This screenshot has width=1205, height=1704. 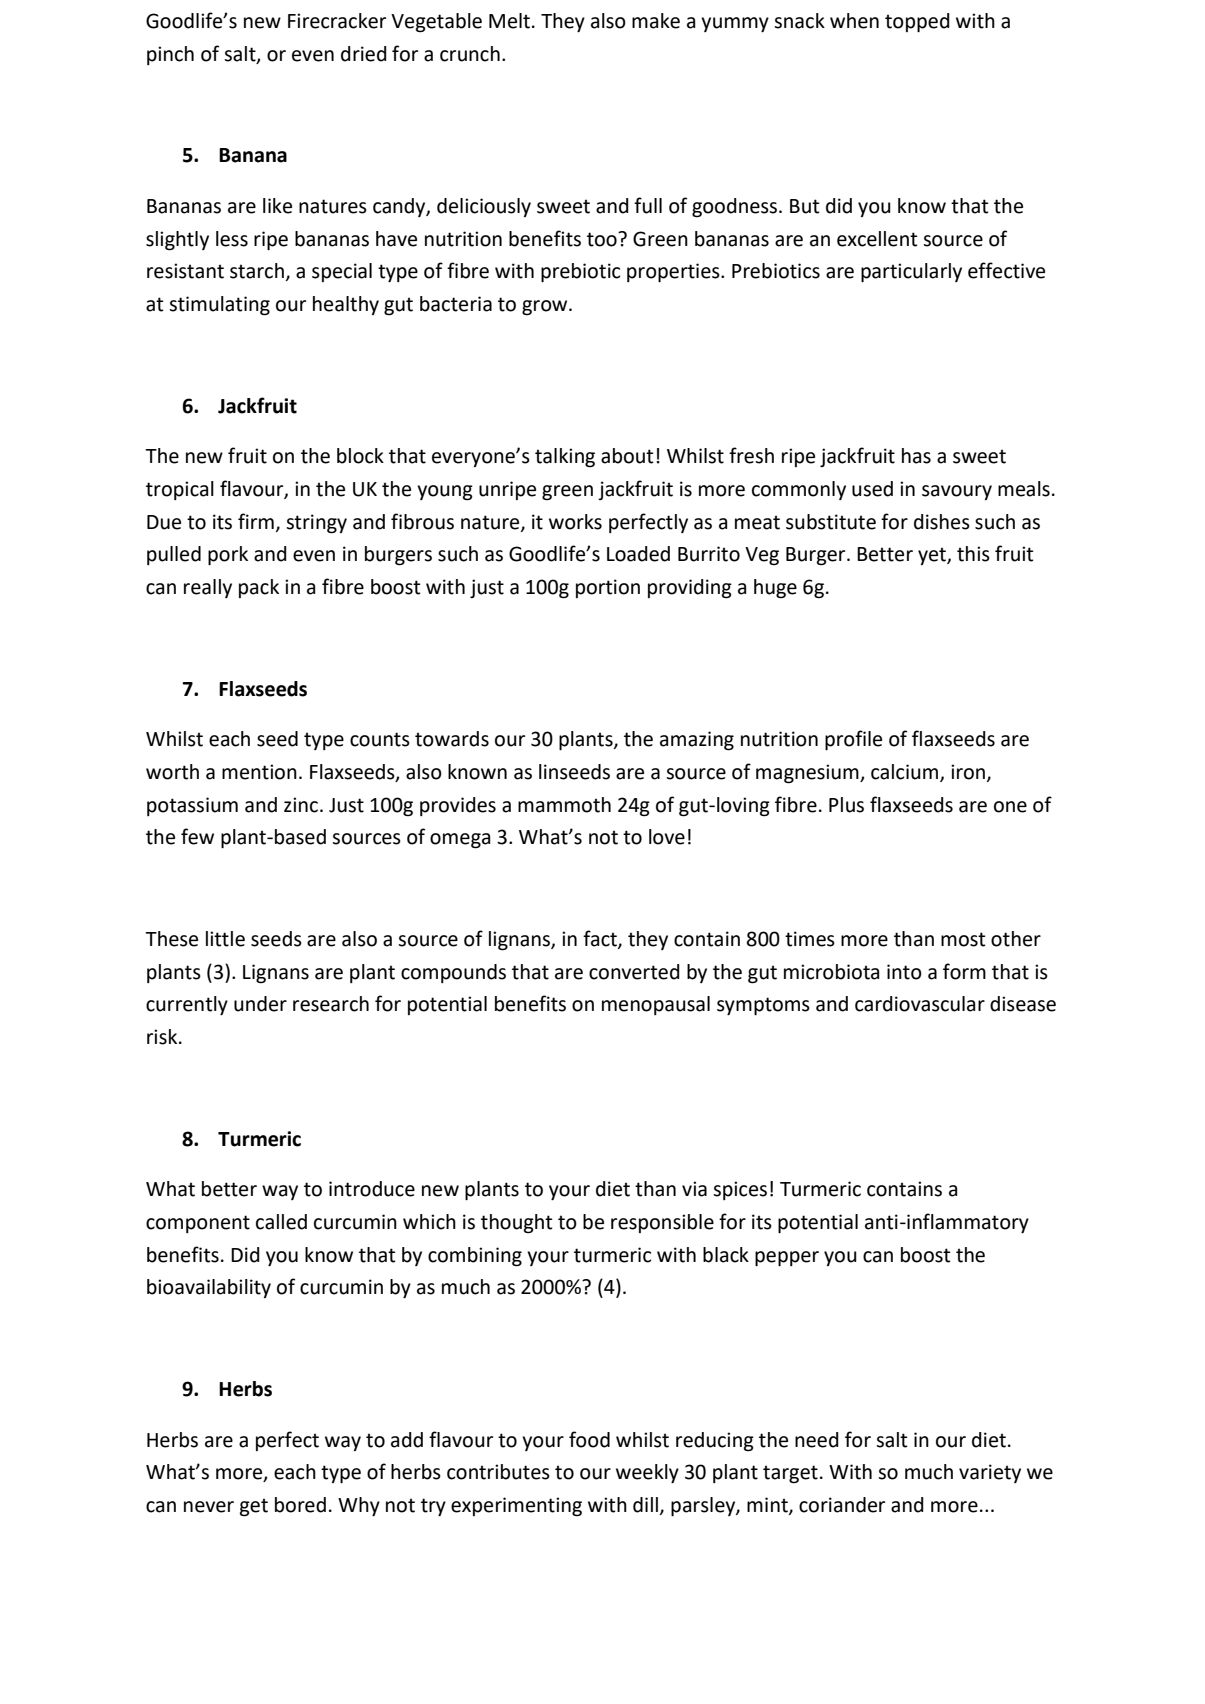 I want to click on dishes, so click(x=942, y=522).
